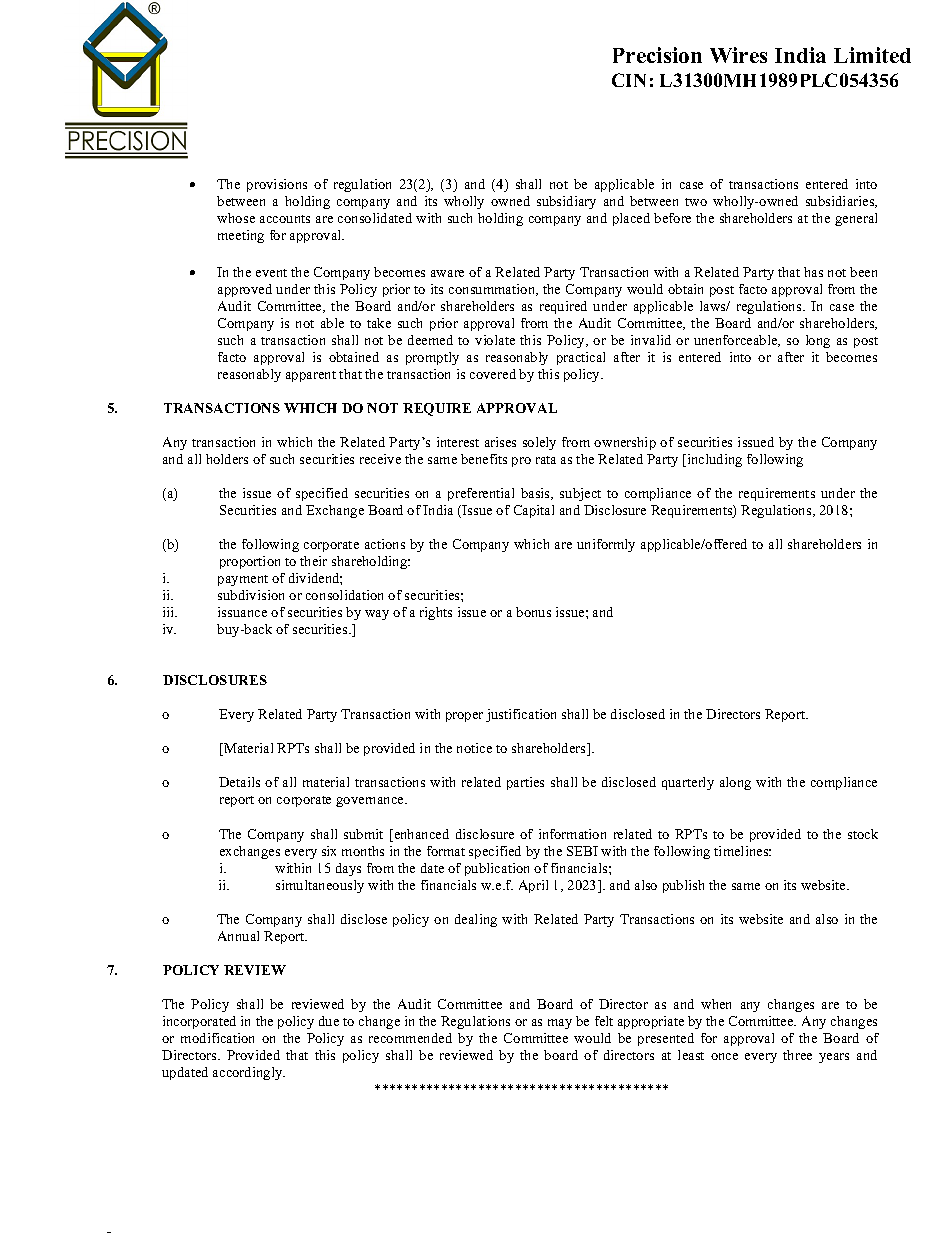  What do you see at coordinates (797, 1055) in the screenshot?
I see `three` at bounding box center [797, 1055].
